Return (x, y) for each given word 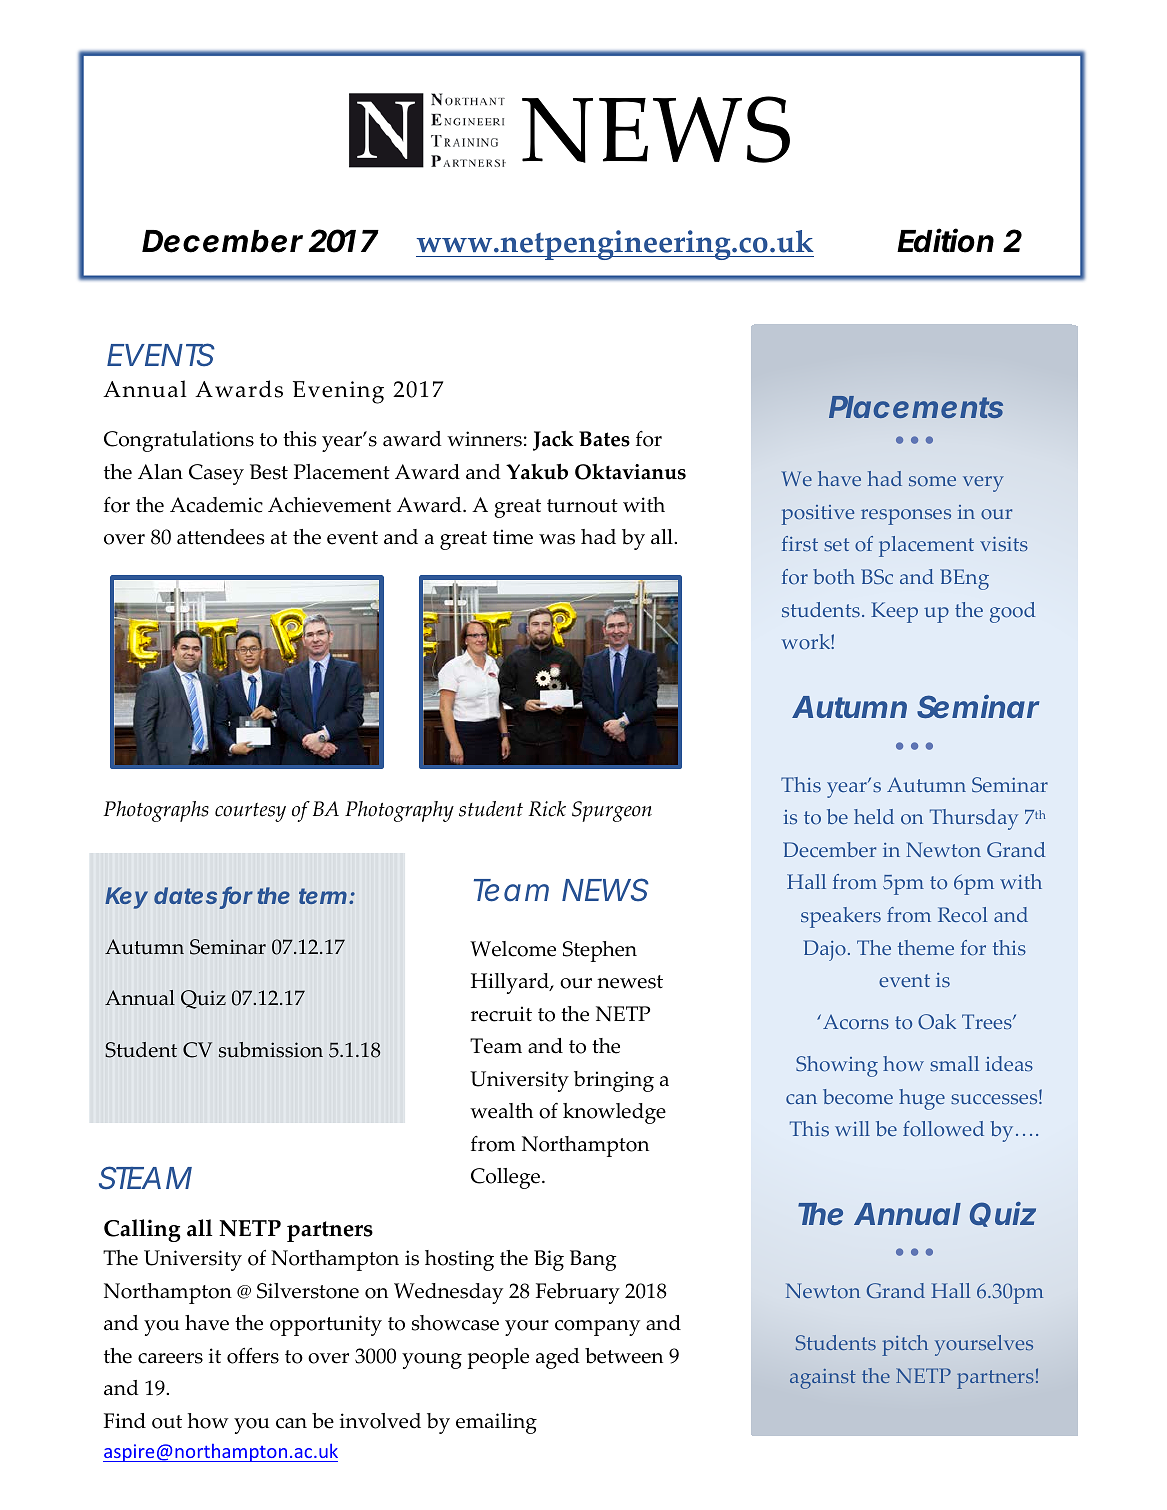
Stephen (600, 951)
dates (185, 895)
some (932, 481)
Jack (553, 441)
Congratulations (179, 441)
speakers (841, 917)
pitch (905, 1345)
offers (253, 1356)
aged (558, 1358)
